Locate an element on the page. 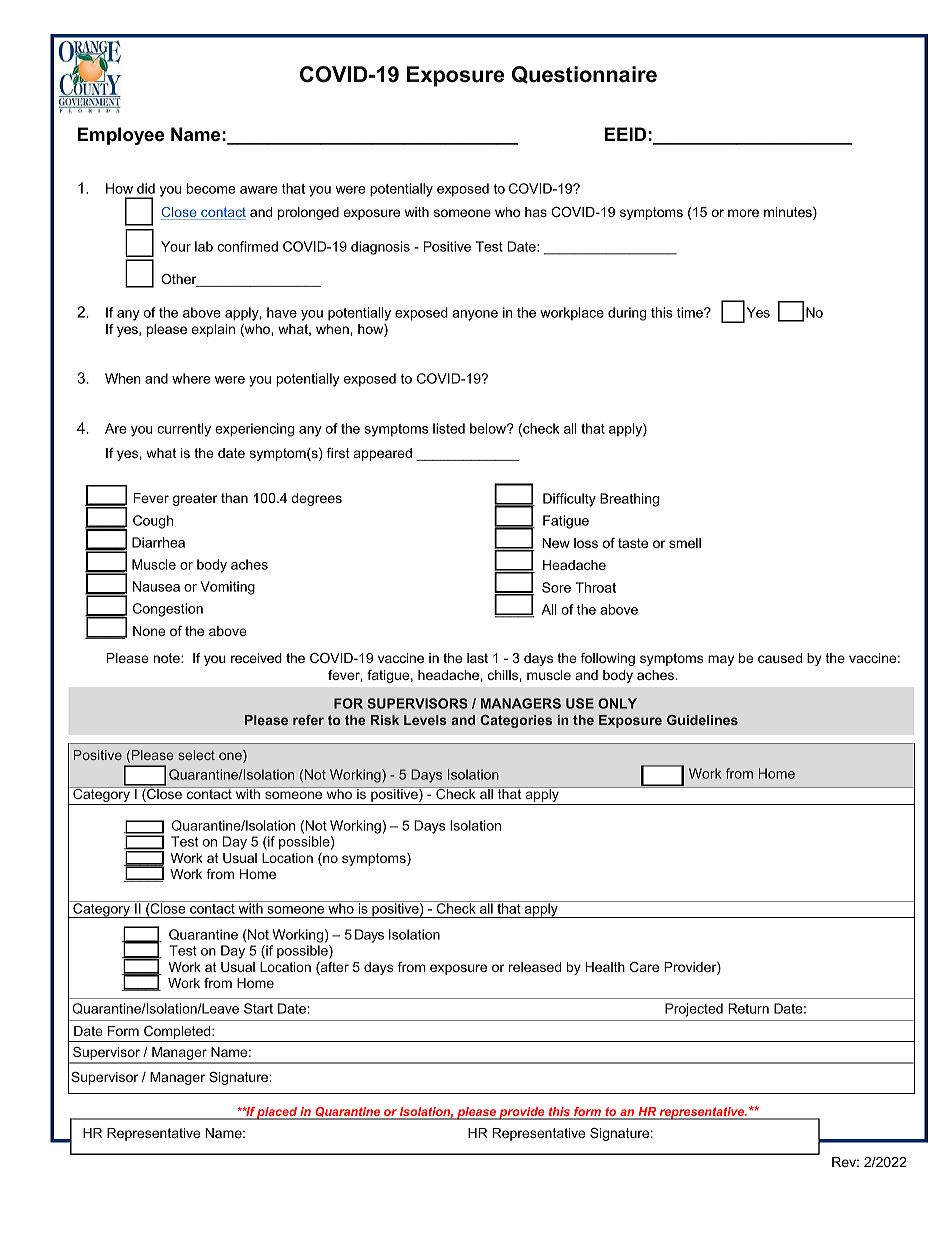  placed is located at coordinates (277, 1113).
